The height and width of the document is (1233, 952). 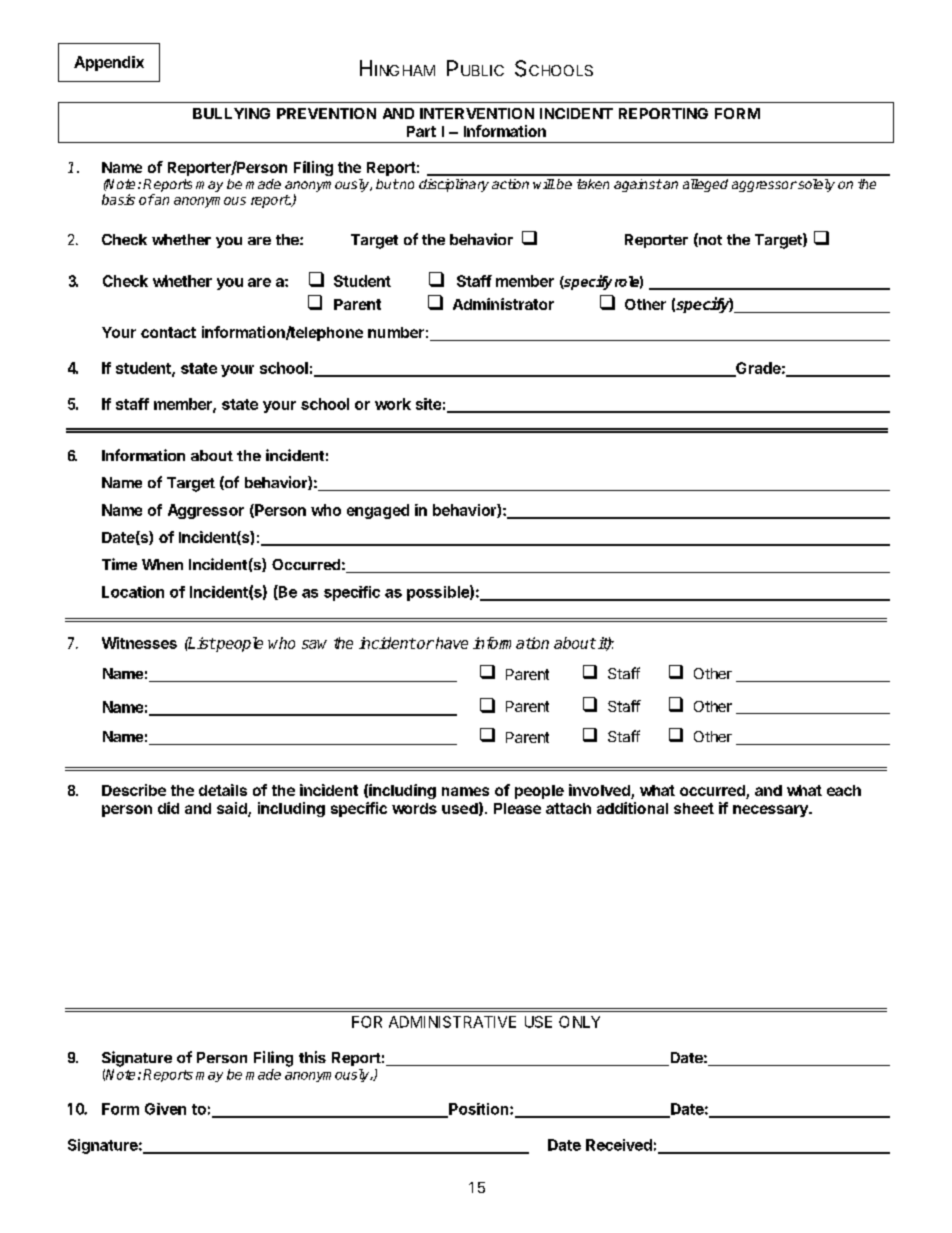 I want to click on Administrator, so click(x=503, y=304).
